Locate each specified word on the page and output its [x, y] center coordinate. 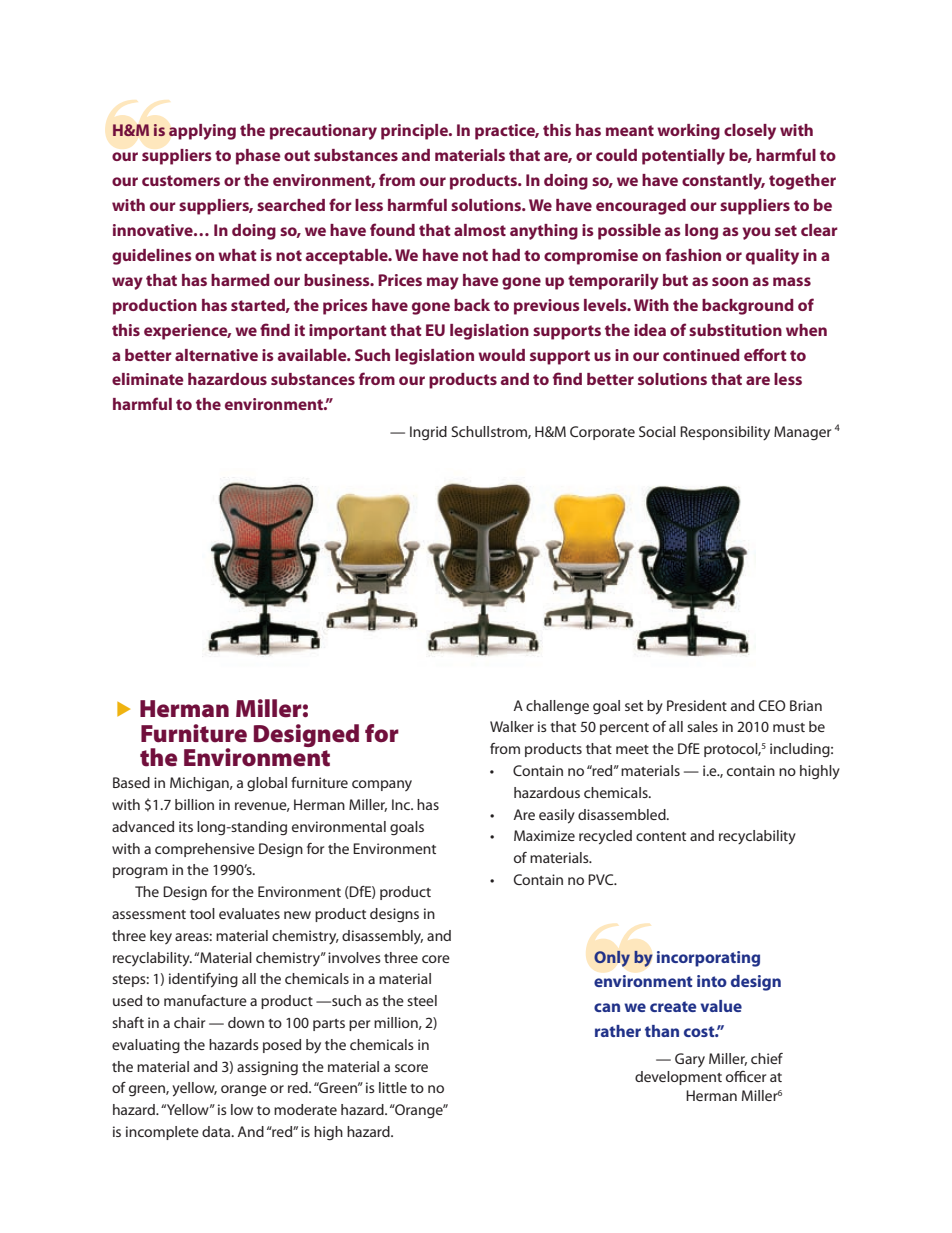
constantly [723, 182]
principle [415, 132]
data [217, 1131]
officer [746, 1076]
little [393, 1087]
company [382, 785]
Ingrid [428, 433]
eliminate [148, 379]
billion [194, 804]
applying [202, 132]
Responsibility [725, 433]
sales [702, 726]
